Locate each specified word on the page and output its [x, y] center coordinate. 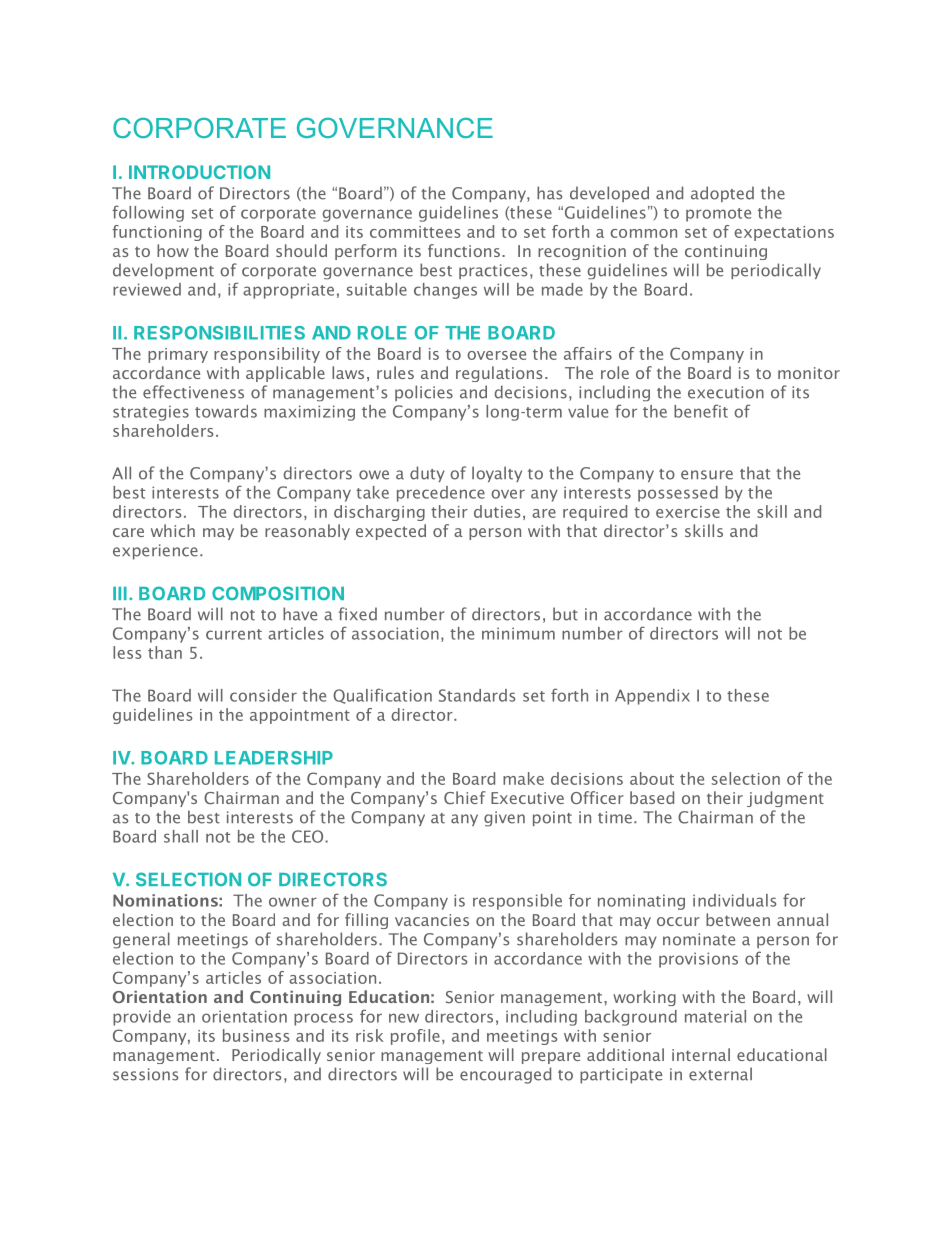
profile [415, 1037]
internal [701, 1054]
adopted [722, 194]
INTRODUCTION [199, 172]
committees [415, 232]
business [256, 1035]
